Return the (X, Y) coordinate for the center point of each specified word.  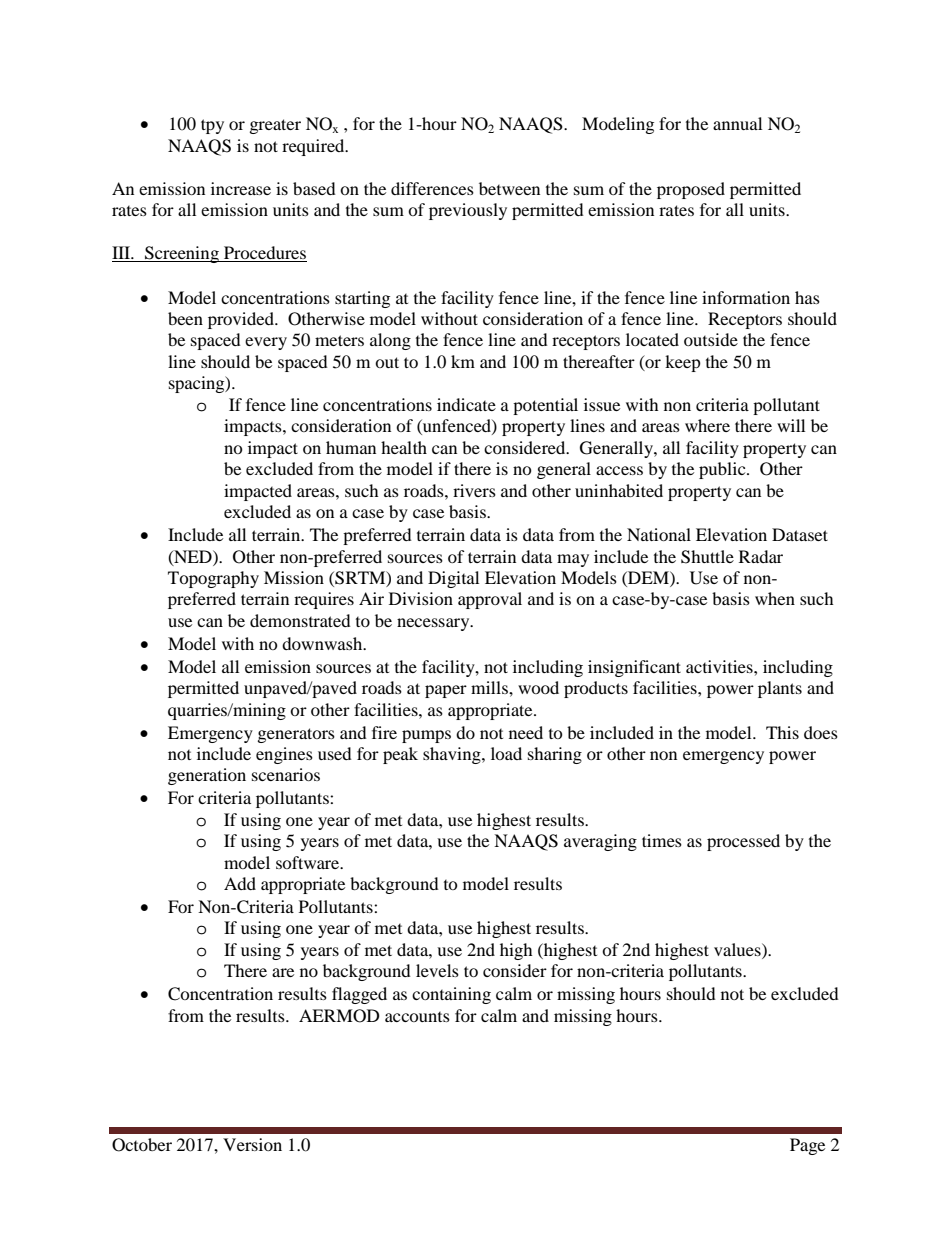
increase (241, 188)
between (509, 188)
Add (240, 883)
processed (743, 842)
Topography (213, 579)
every (266, 343)
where (707, 425)
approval (490, 600)
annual (737, 123)
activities (720, 666)
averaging (600, 842)
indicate (466, 404)
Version (252, 1144)
